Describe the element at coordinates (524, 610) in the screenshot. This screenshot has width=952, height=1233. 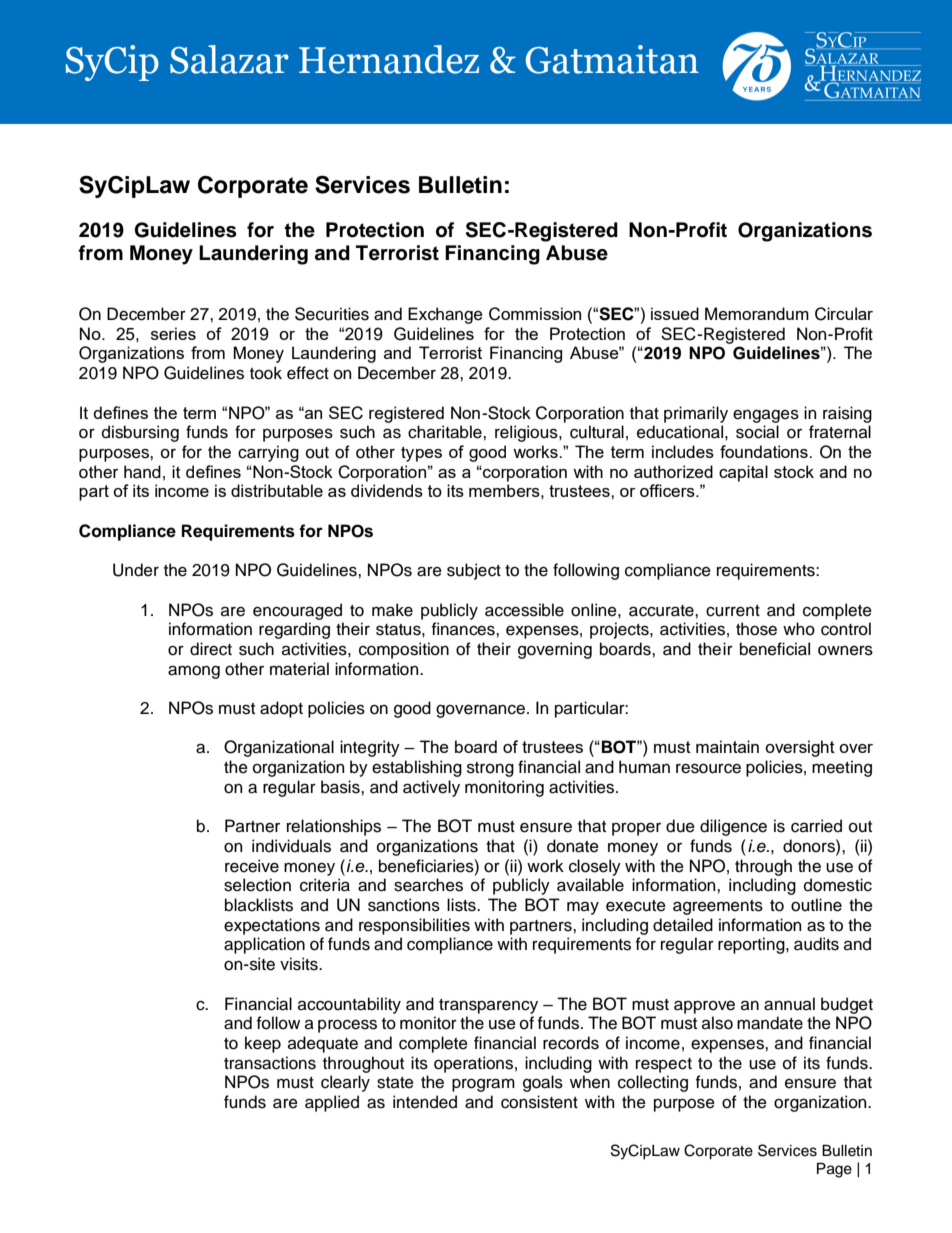
I see `accessible` at that location.
